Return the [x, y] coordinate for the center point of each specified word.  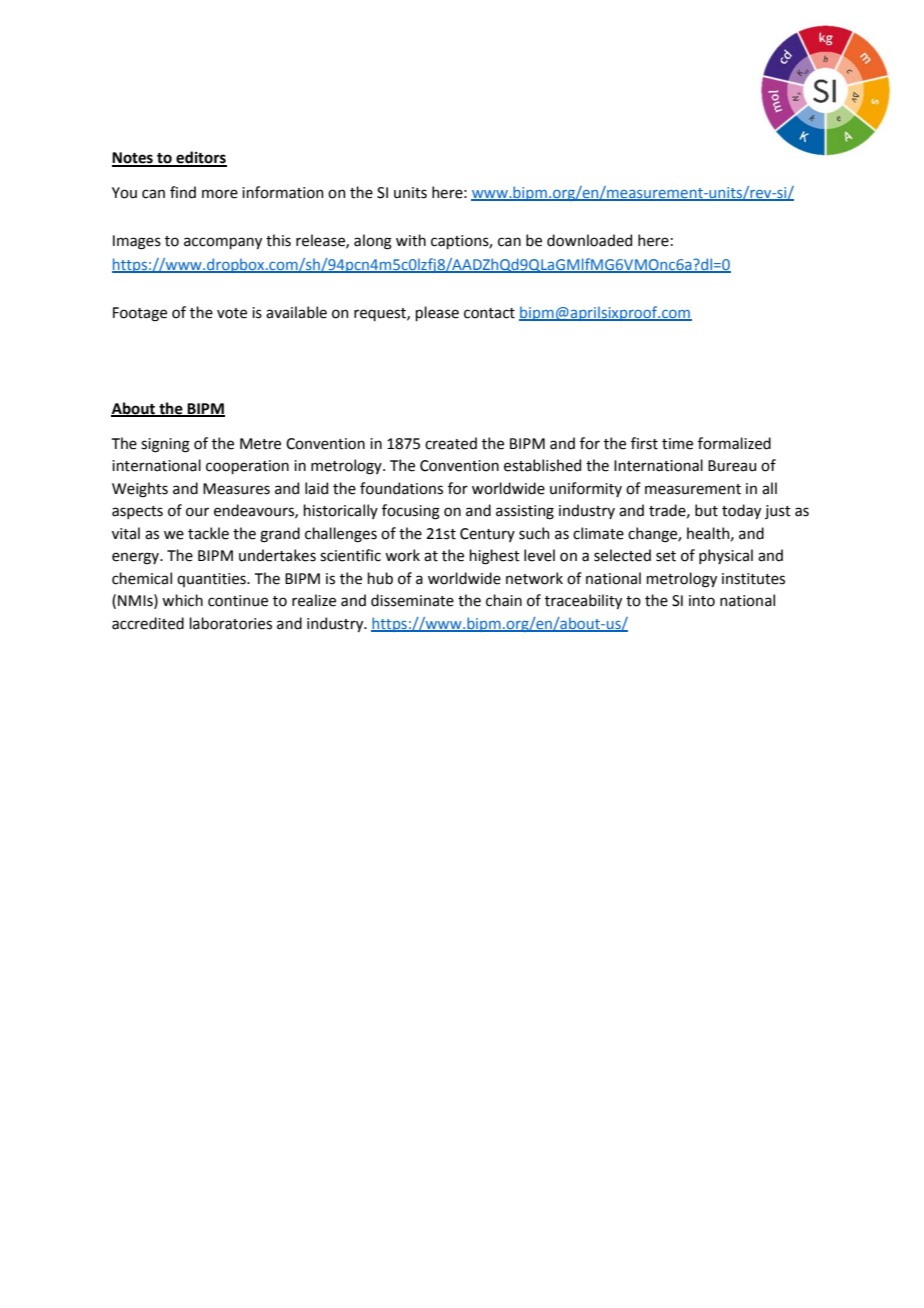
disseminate [412, 600]
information [282, 192]
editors [200, 158]
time [677, 444]
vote [232, 313]
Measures [236, 489]
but [706, 510]
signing [165, 445]
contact [489, 313]
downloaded [589, 240]
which [182, 600]
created [451, 443]
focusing [411, 512]
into [702, 601]
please [437, 313]
